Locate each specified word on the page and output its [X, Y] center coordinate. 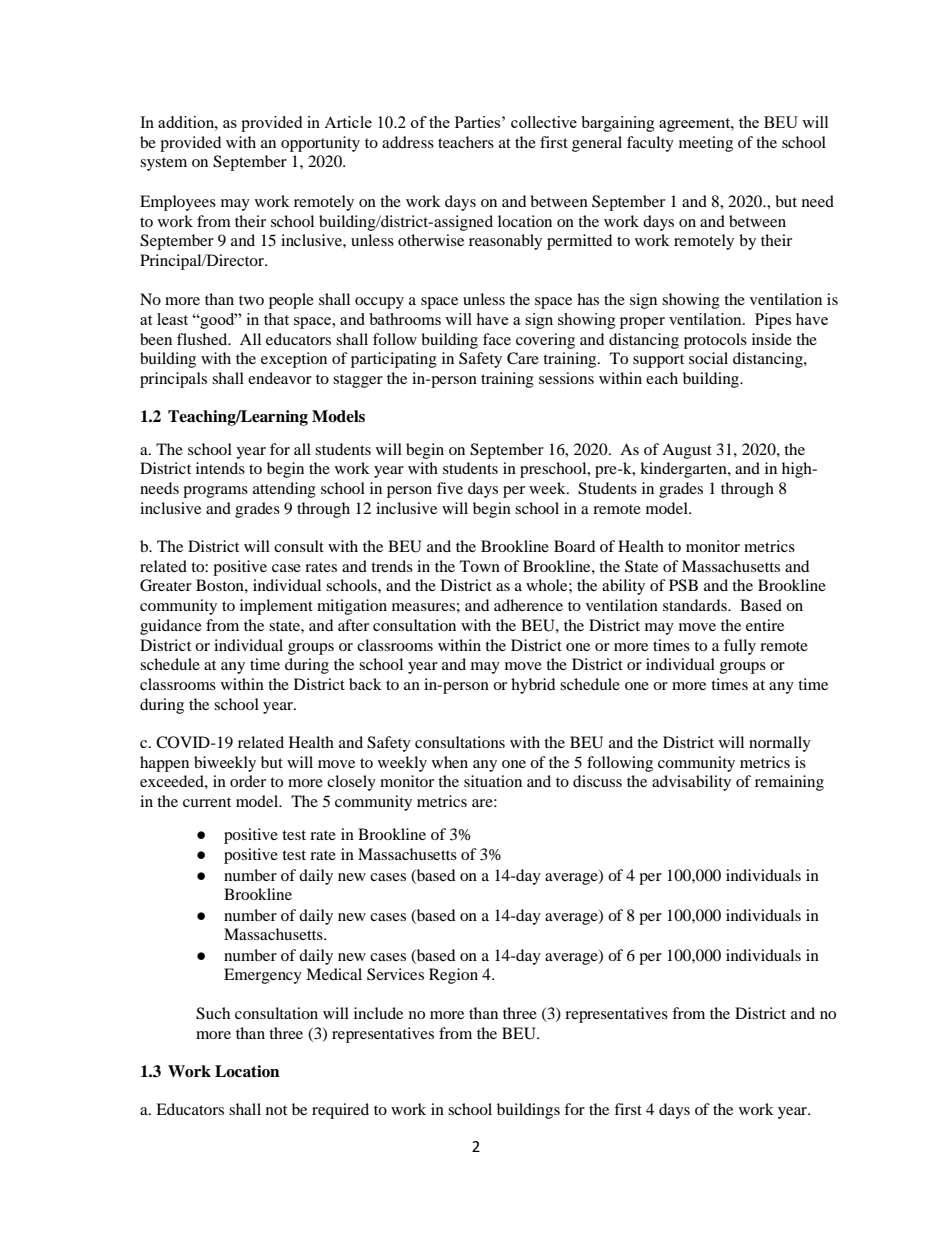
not [276, 1110]
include [378, 1013]
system [163, 164]
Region [453, 976]
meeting [706, 144]
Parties [479, 122]
